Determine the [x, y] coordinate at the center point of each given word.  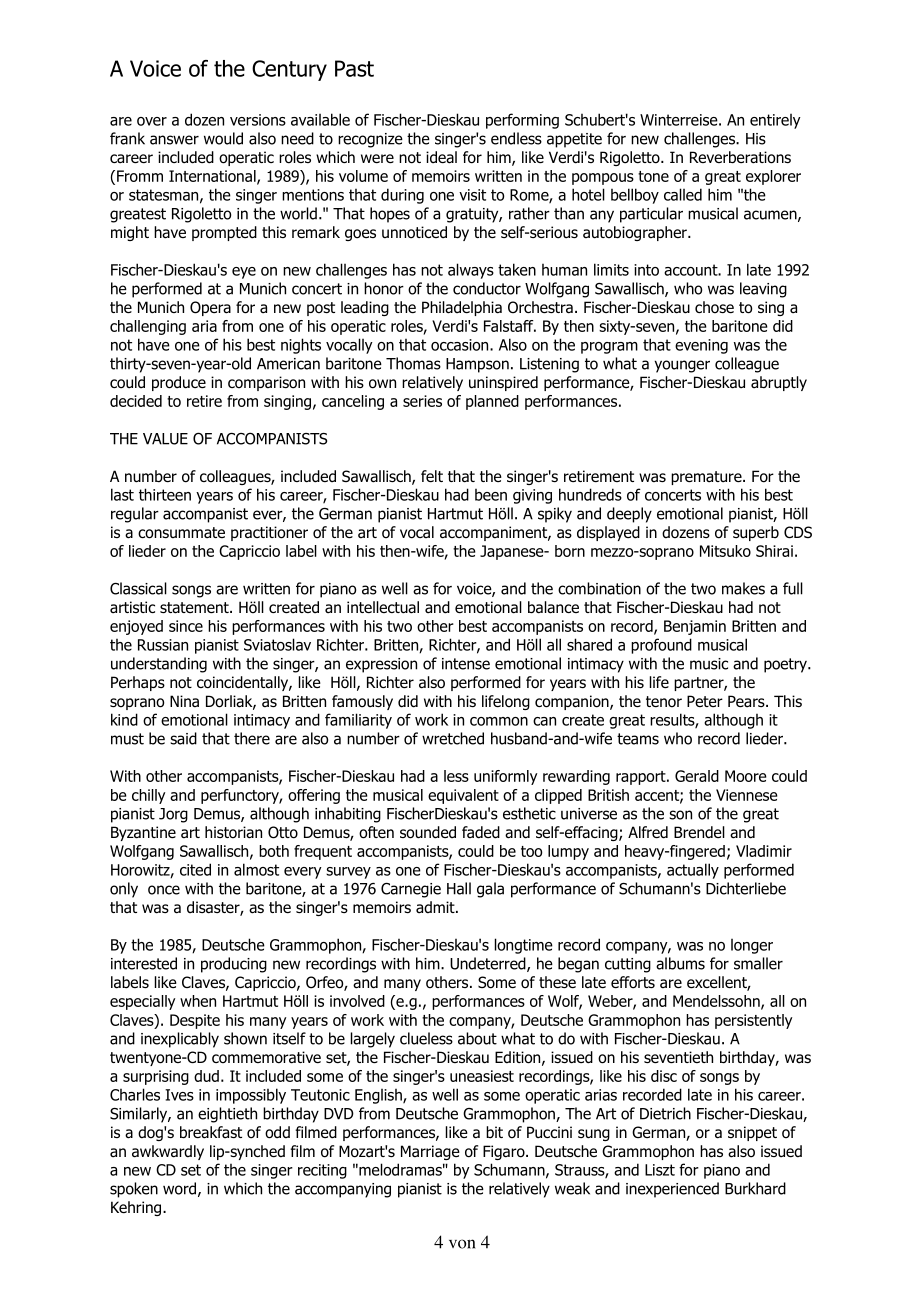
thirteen [165, 494]
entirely [775, 121]
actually [693, 871]
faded [481, 832]
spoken [134, 1190]
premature [707, 478]
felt [432, 476]
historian [233, 832]
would [223, 138]
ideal [441, 157]
